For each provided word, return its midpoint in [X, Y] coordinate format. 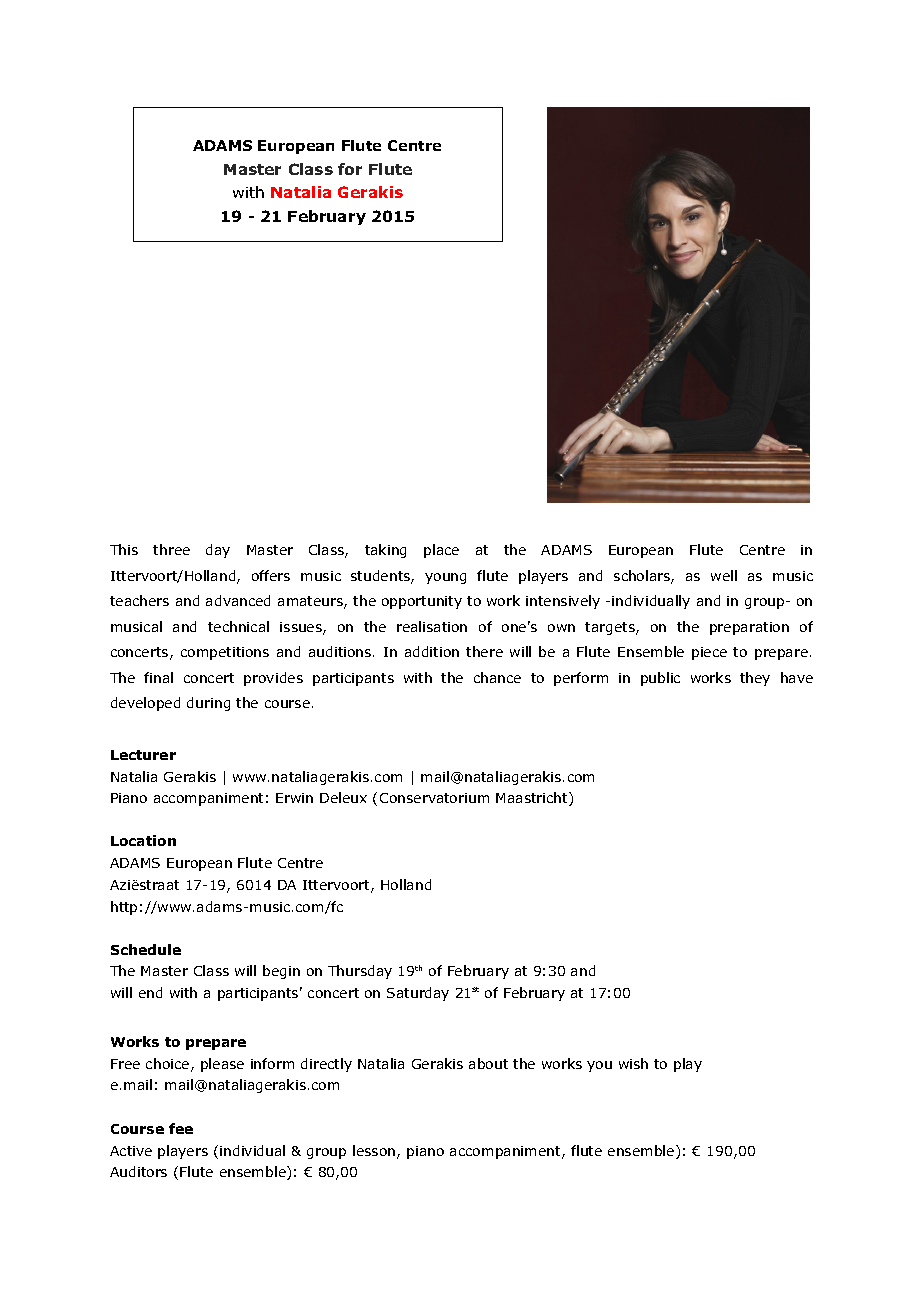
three [171, 549]
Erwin [294, 798]
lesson [375, 1152]
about [488, 1063]
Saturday [418, 994]
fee [181, 1128]
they [755, 679]
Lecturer [143, 755]
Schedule [146, 949]
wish [633, 1063]
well [724, 575]
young [445, 578]
